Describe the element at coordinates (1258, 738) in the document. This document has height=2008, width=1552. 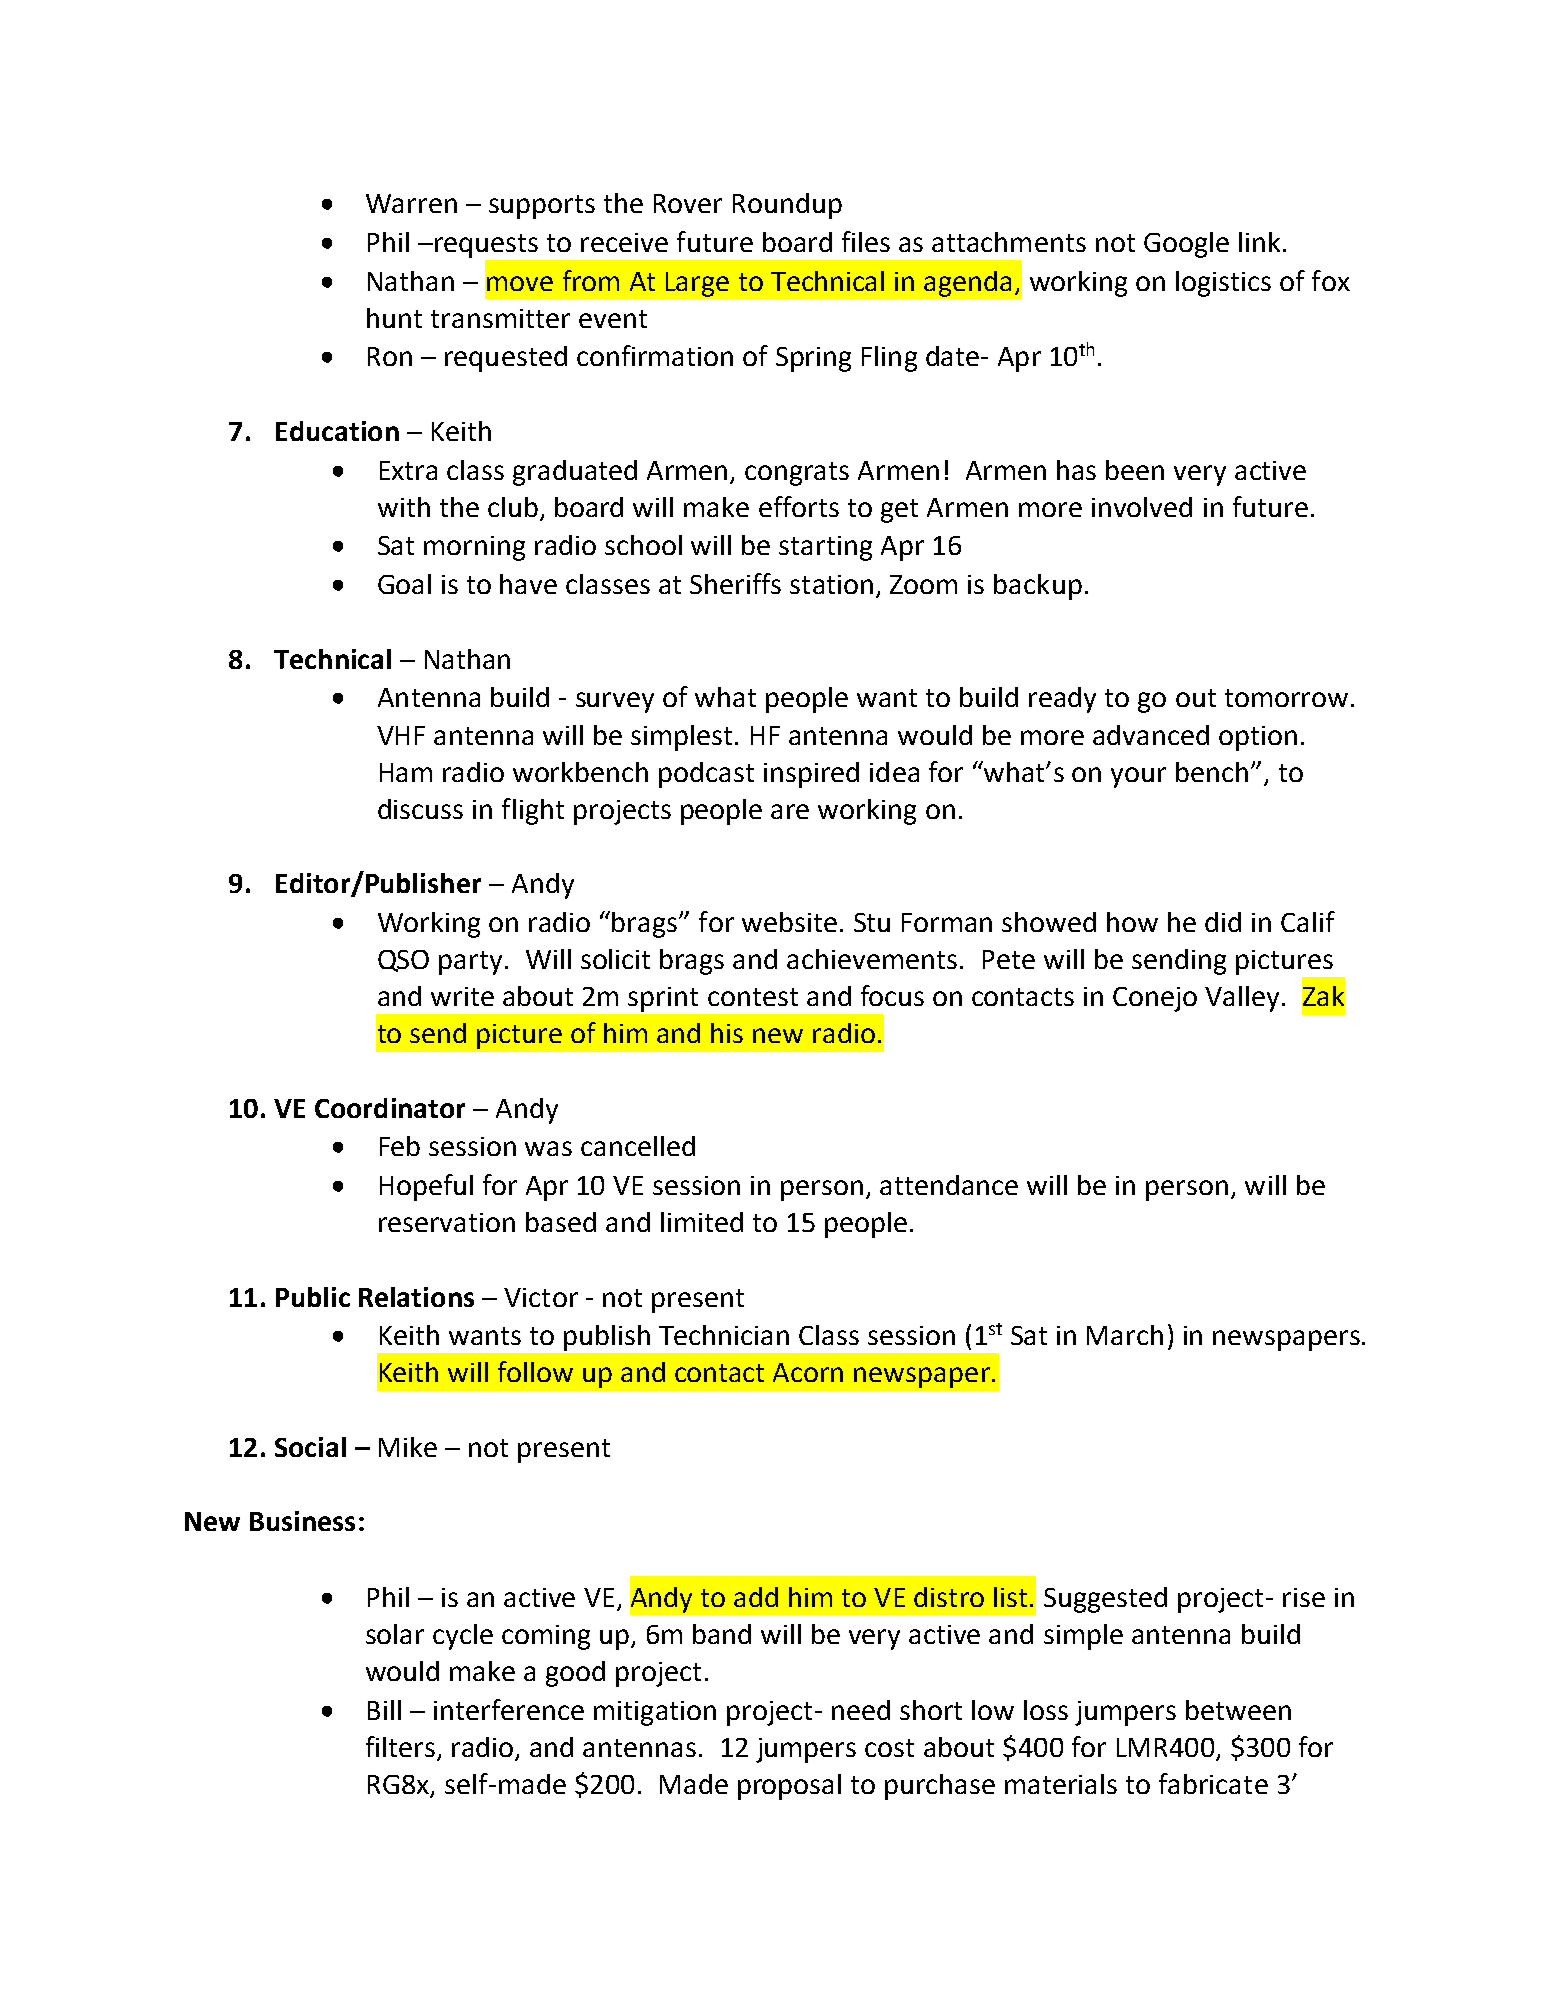
I see `option` at that location.
